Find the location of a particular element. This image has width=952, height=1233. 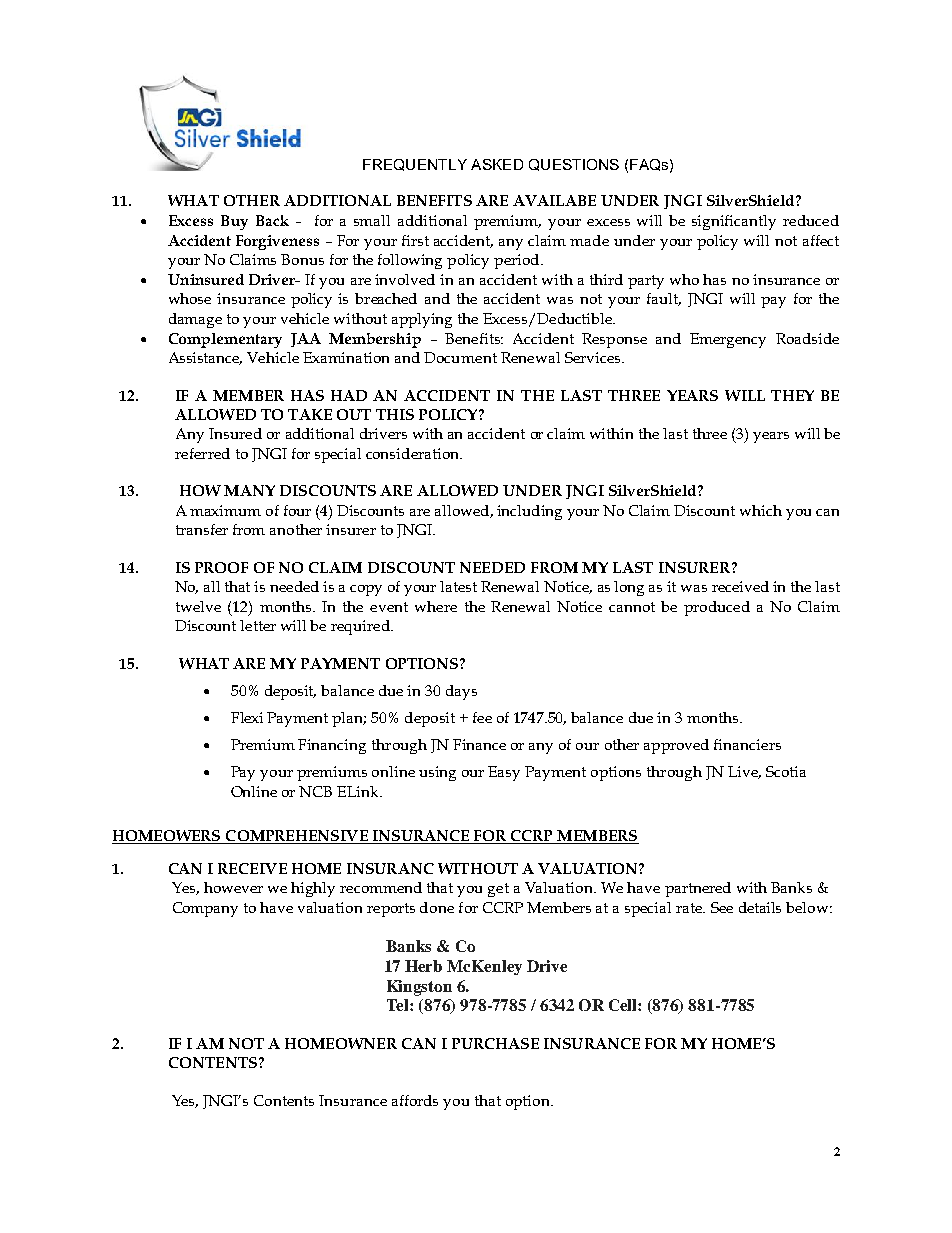

ASKED is located at coordinates (497, 164).
